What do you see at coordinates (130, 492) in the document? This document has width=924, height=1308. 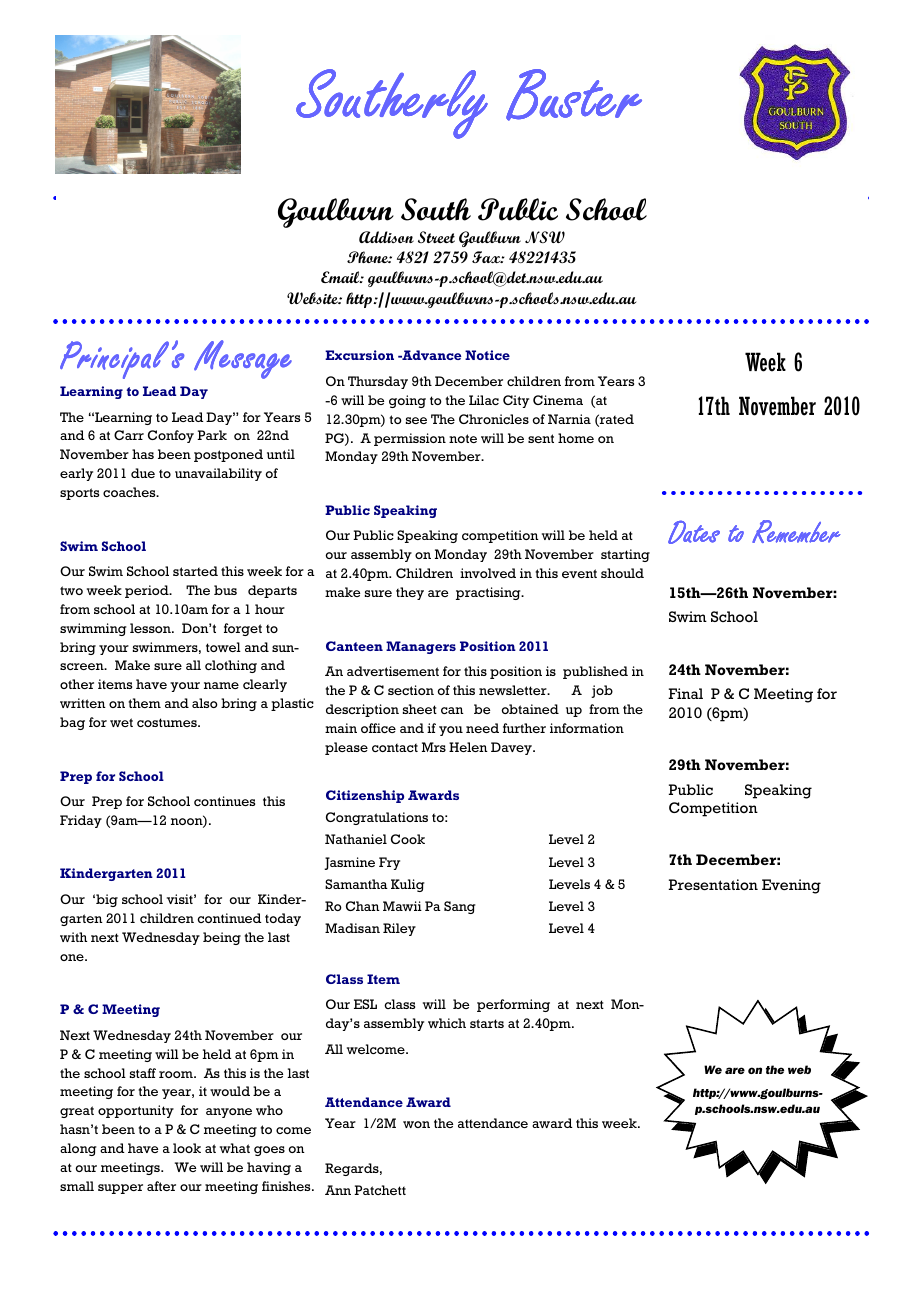 I see `coaches` at bounding box center [130, 492].
